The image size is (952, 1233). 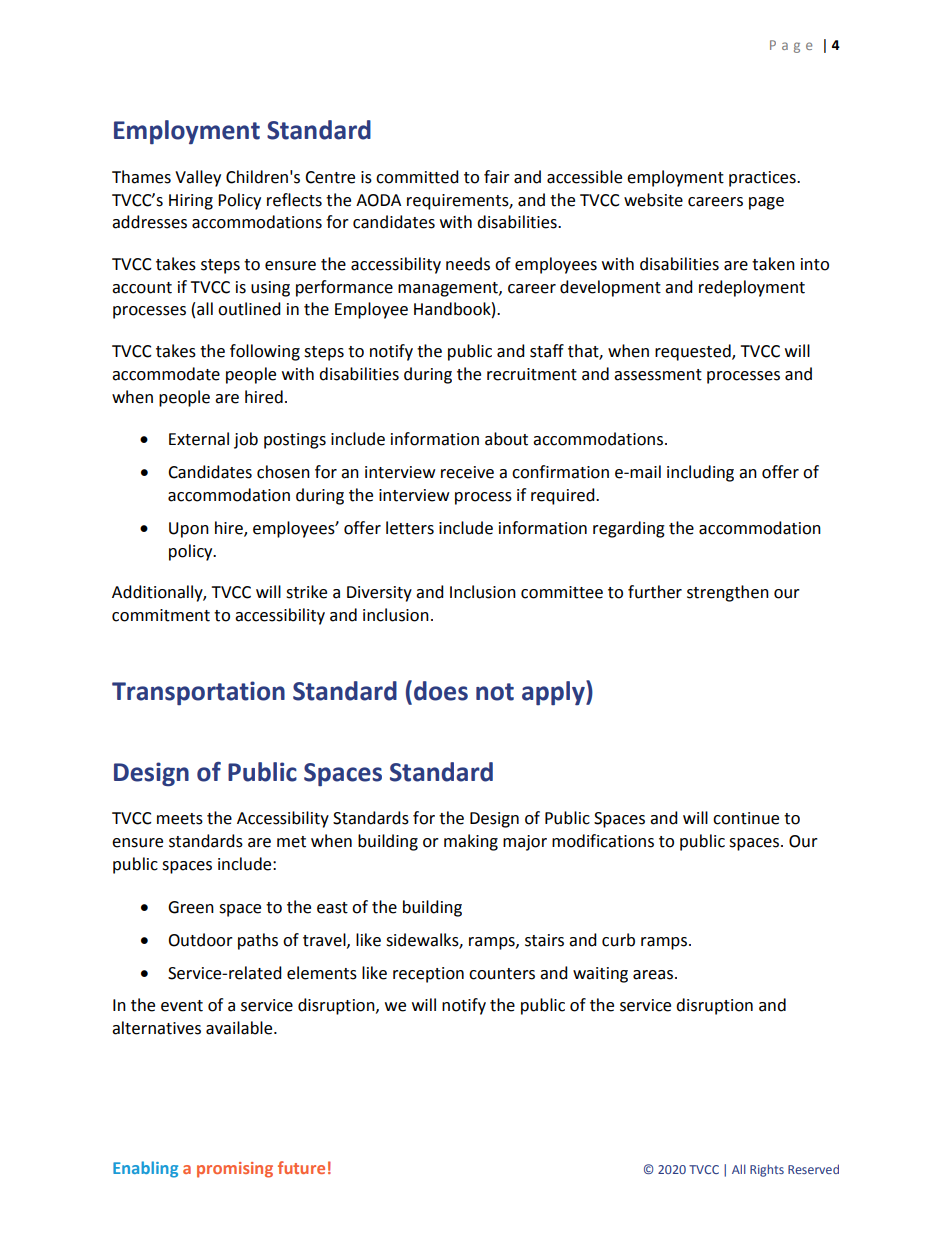 I want to click on continue, so click(x=746, y=818).
